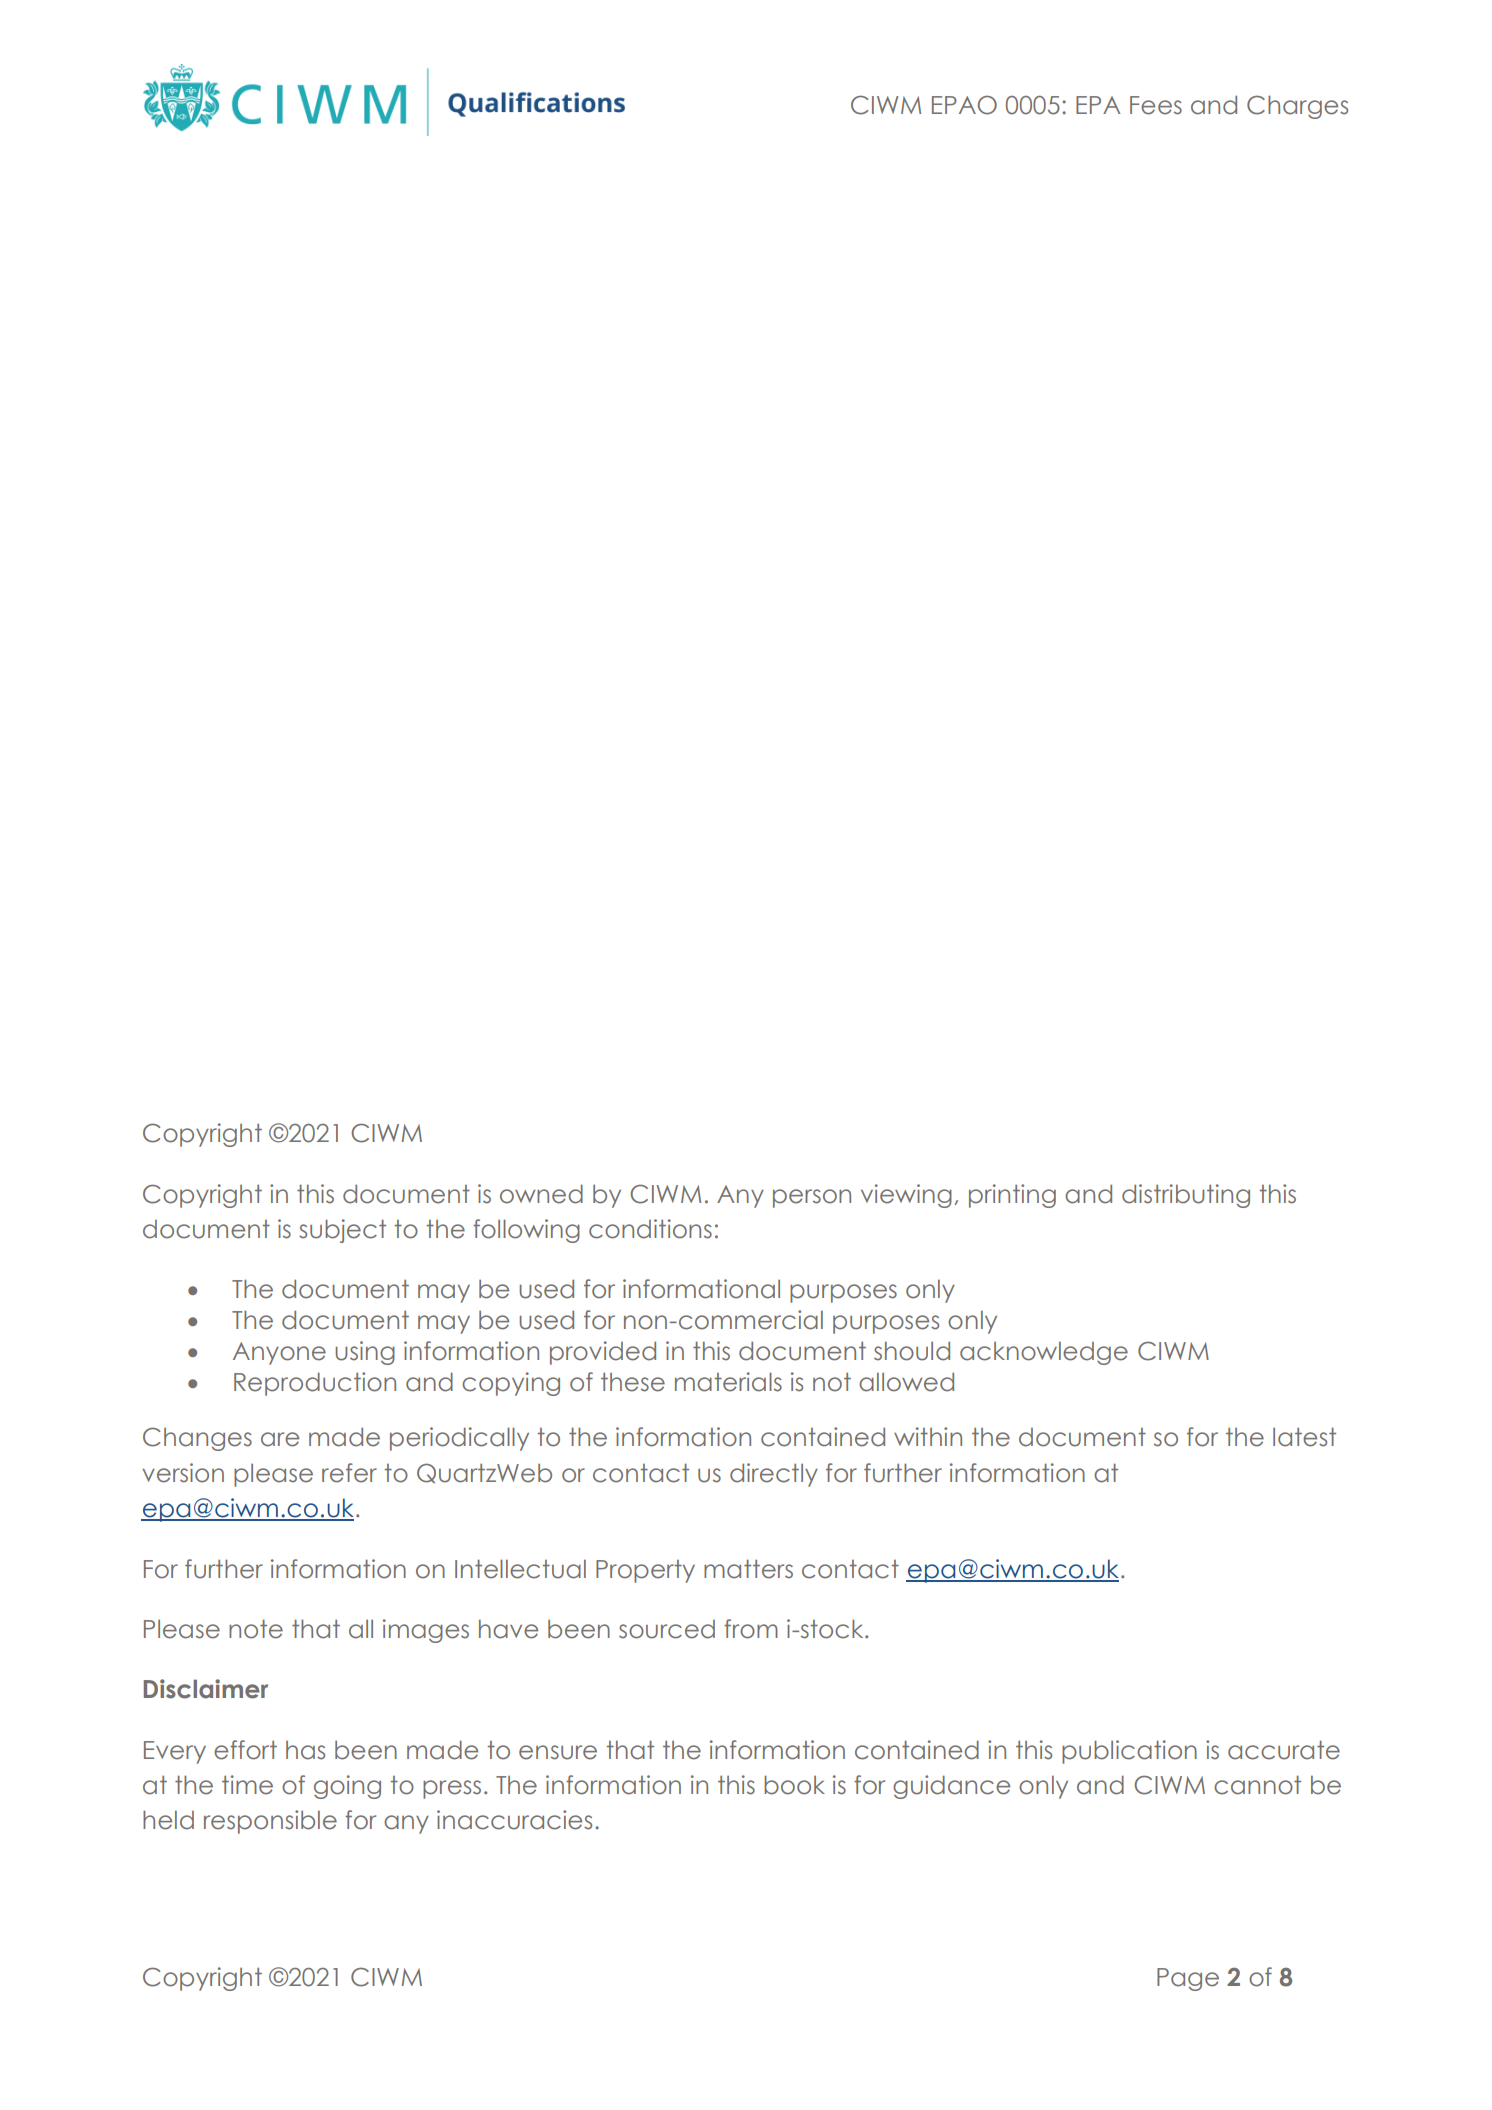  Describe the element at coordinates (1186, 1196) in the screenshot. I see `distributing` at that location.
